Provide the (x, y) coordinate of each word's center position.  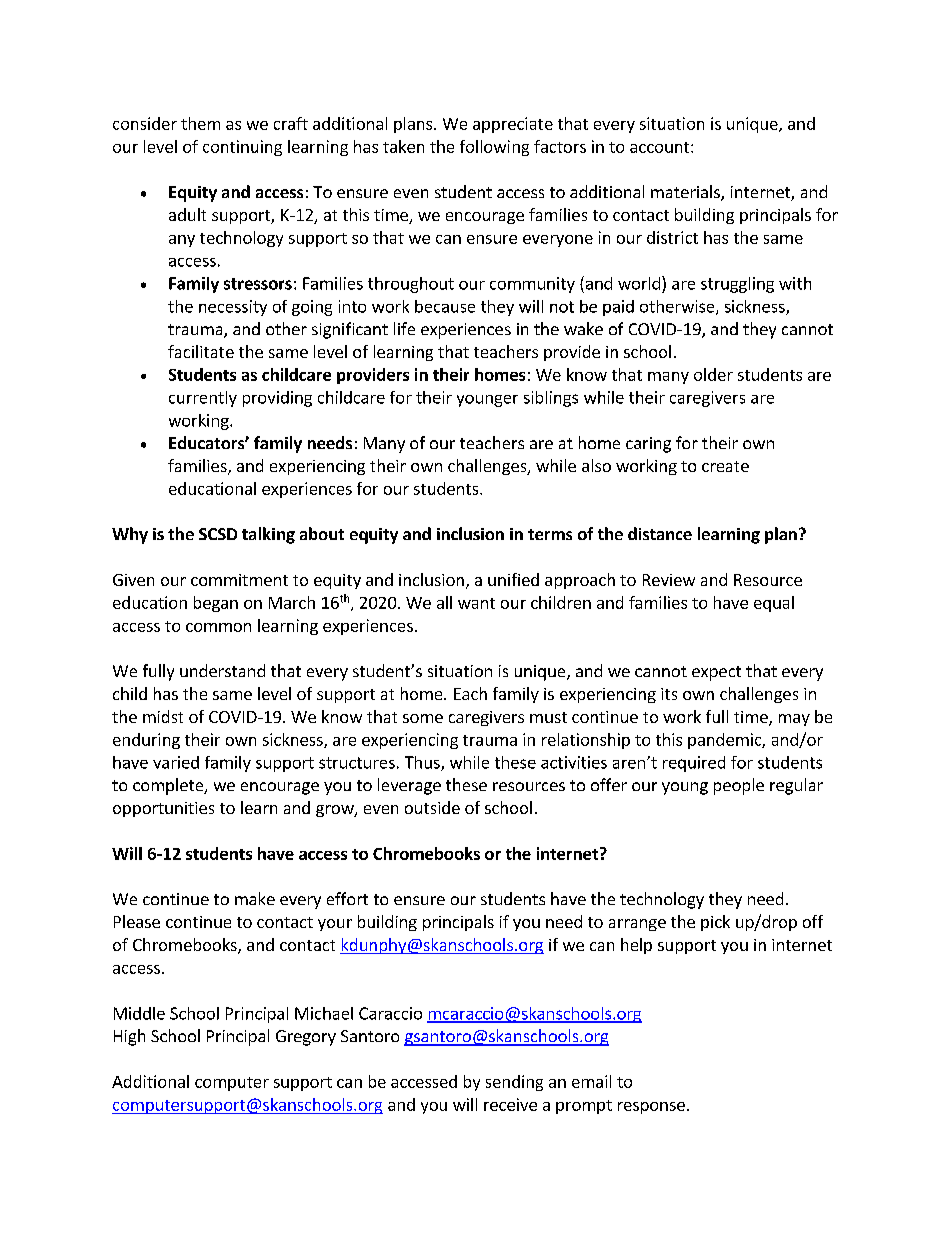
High (129, 1037)
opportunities (163, 809)
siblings (551, 399)
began (216, 604)
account (661, 147)
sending (514, 1083)
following (494, 148)
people (739, 786)
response (651, 1108)
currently (203, 399)
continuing (242, 148)
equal (774, 604)
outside (432, 807)
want (476, 603)
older (713, 374)
